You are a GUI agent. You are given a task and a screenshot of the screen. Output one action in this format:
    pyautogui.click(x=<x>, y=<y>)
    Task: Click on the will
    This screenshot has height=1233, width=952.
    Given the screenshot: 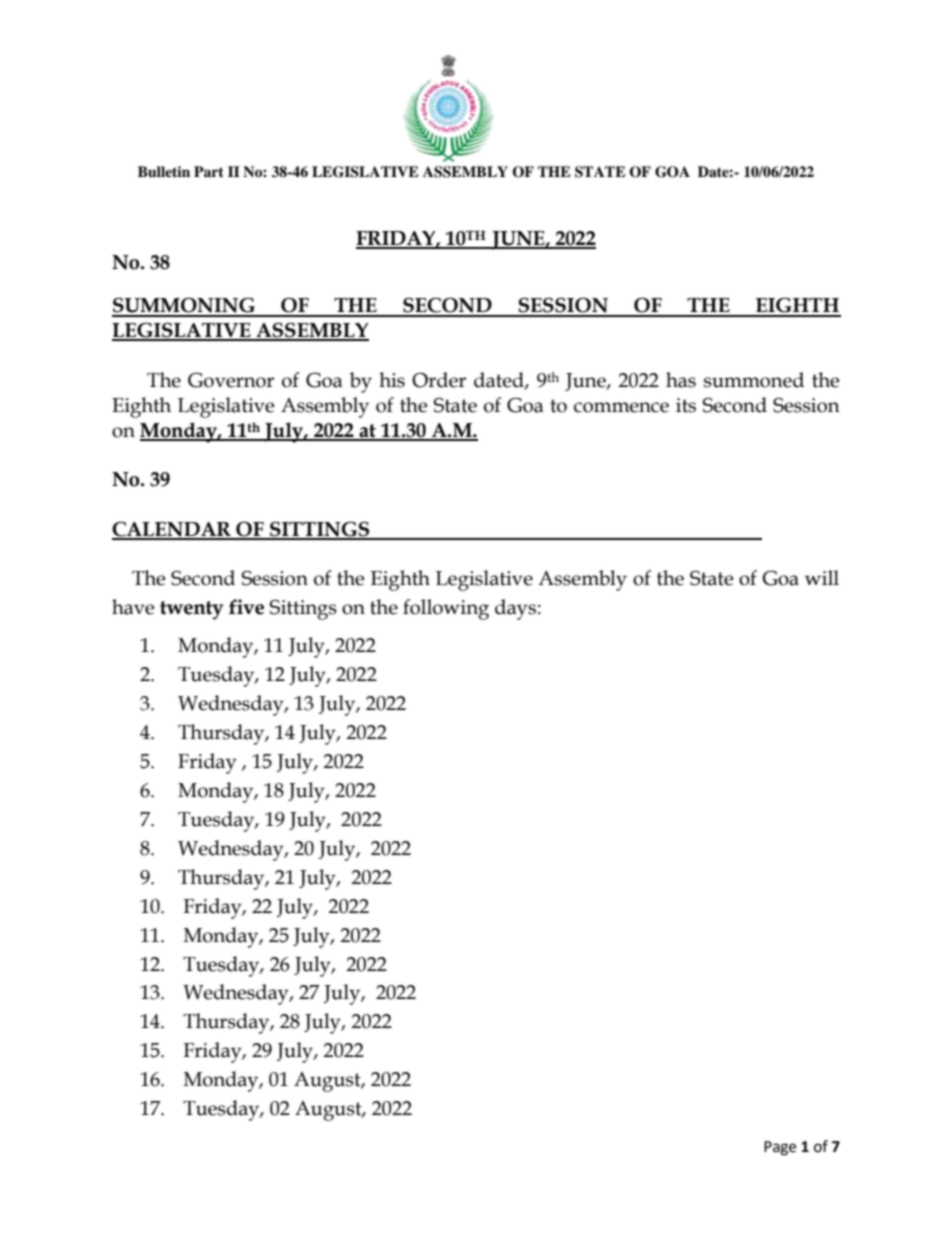 What is the action you would take?
    pyautogui.click(x=822, y=577)
